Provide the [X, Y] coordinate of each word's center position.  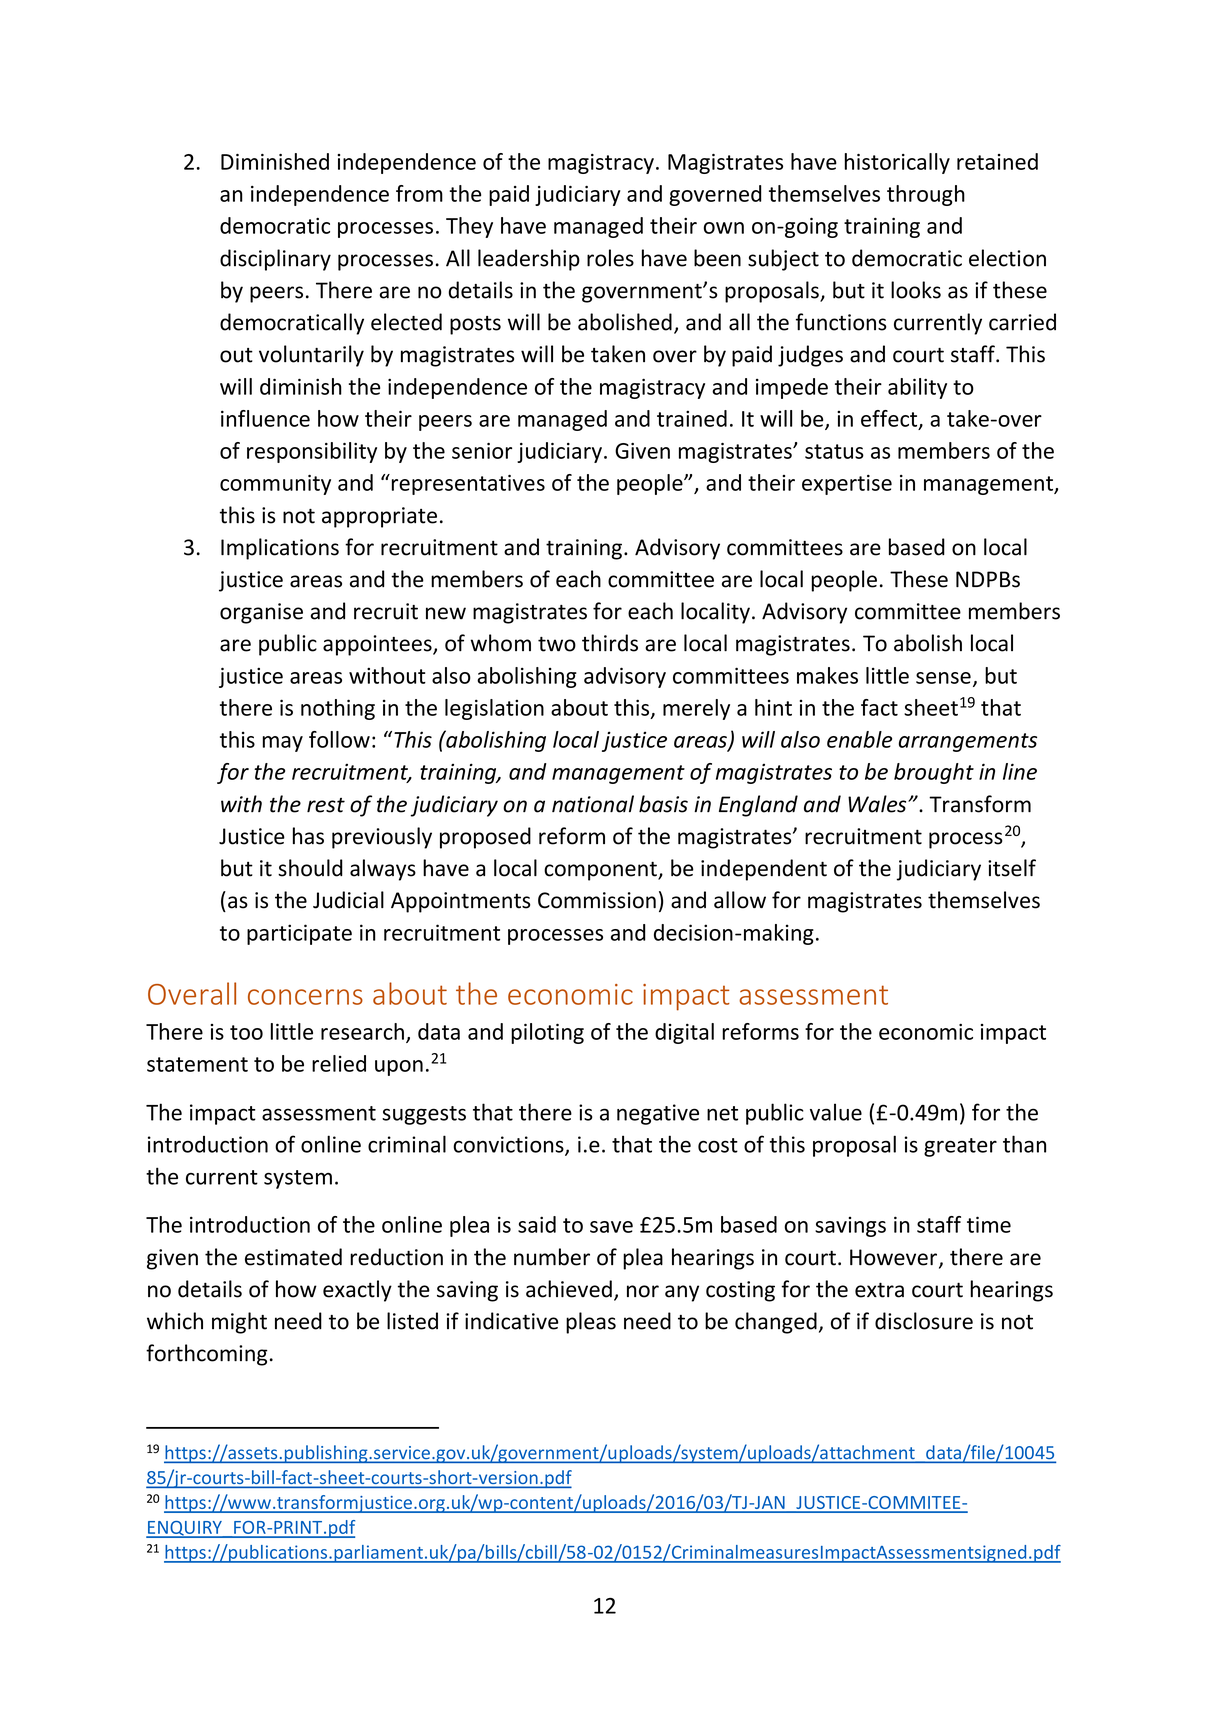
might [239, 1323]
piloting [547, 1033]
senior [482, 451]
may [283, 744]
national [593, 804]
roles [610, 258]
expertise [847, 485]
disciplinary [275, 260]
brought [934, 773]
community [275, 485]
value [836, 1112]
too [246, 1032]
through [926, 195]
